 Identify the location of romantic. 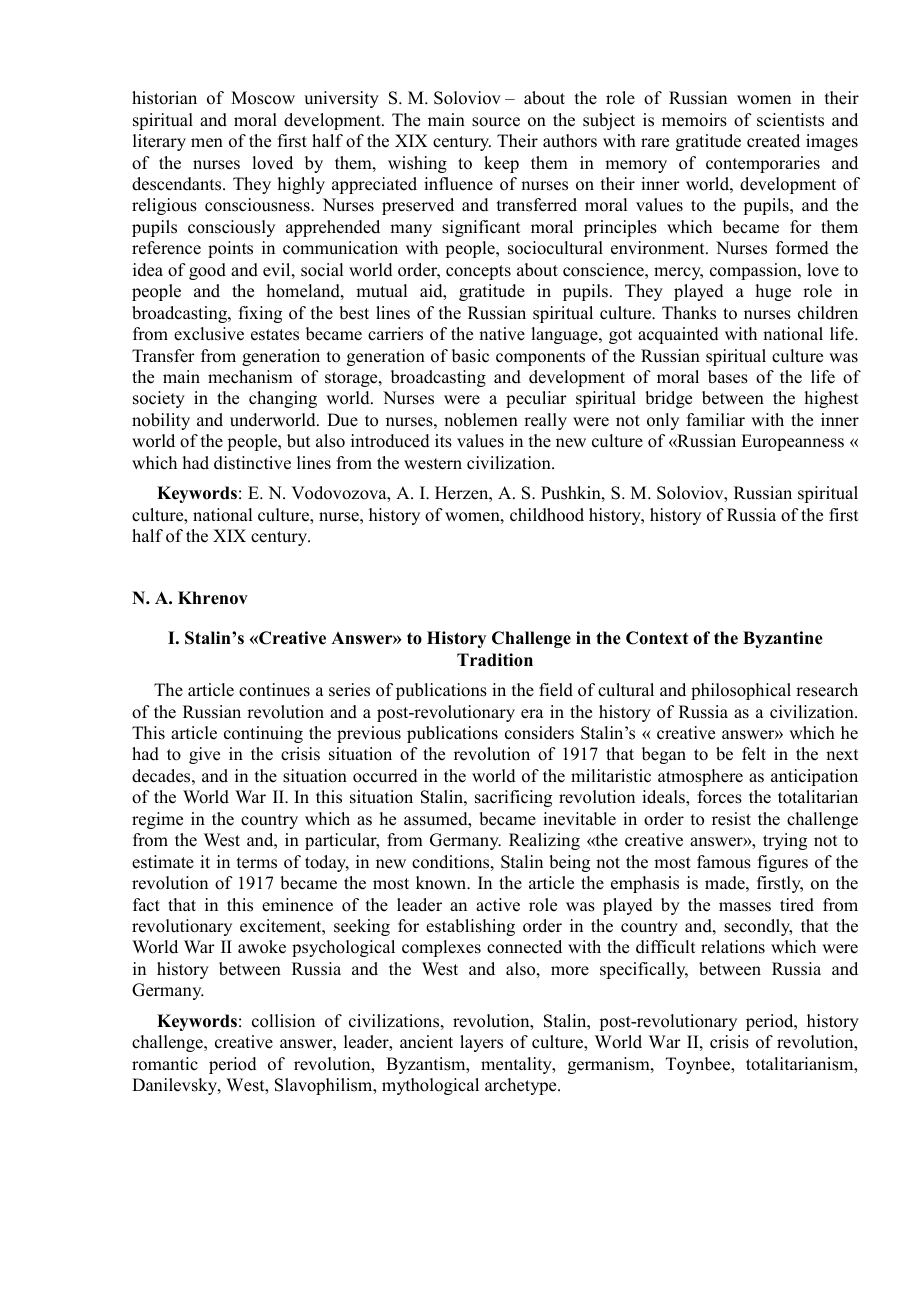
(165, 1064).
